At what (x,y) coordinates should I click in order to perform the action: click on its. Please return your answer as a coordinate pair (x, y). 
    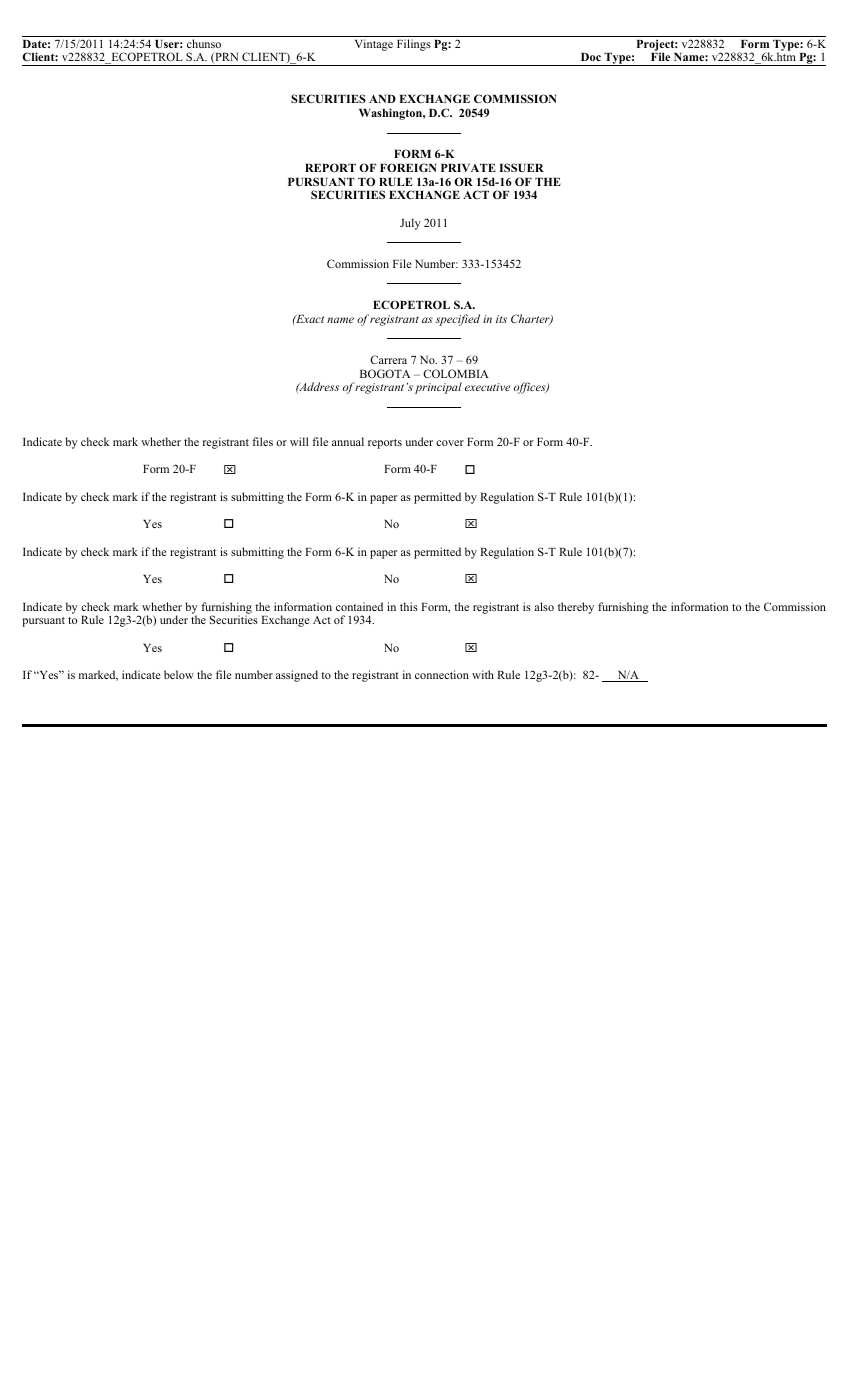
    Looking at the image, I should click on (501, 319).
